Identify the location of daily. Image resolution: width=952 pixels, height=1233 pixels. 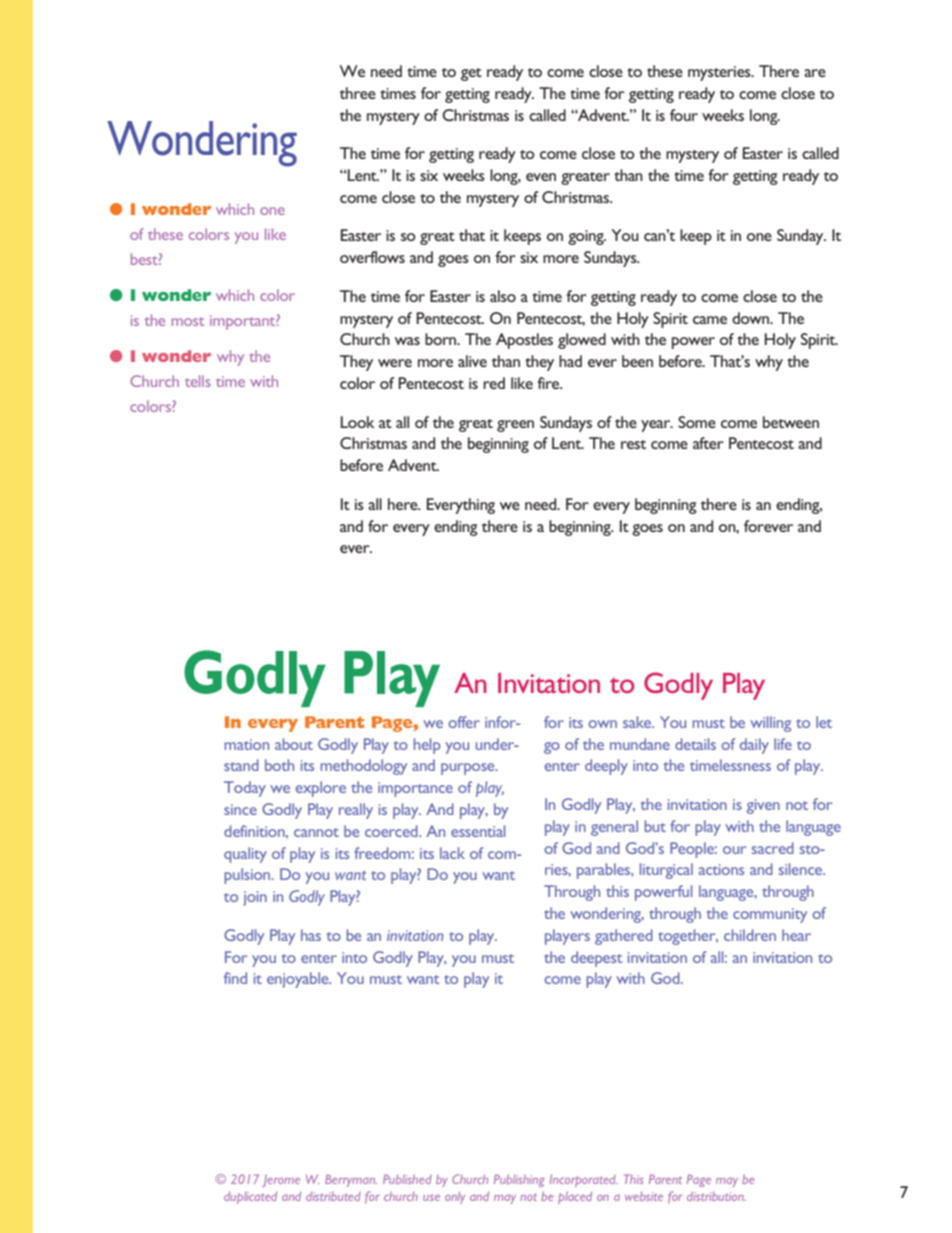
(754, 746).
